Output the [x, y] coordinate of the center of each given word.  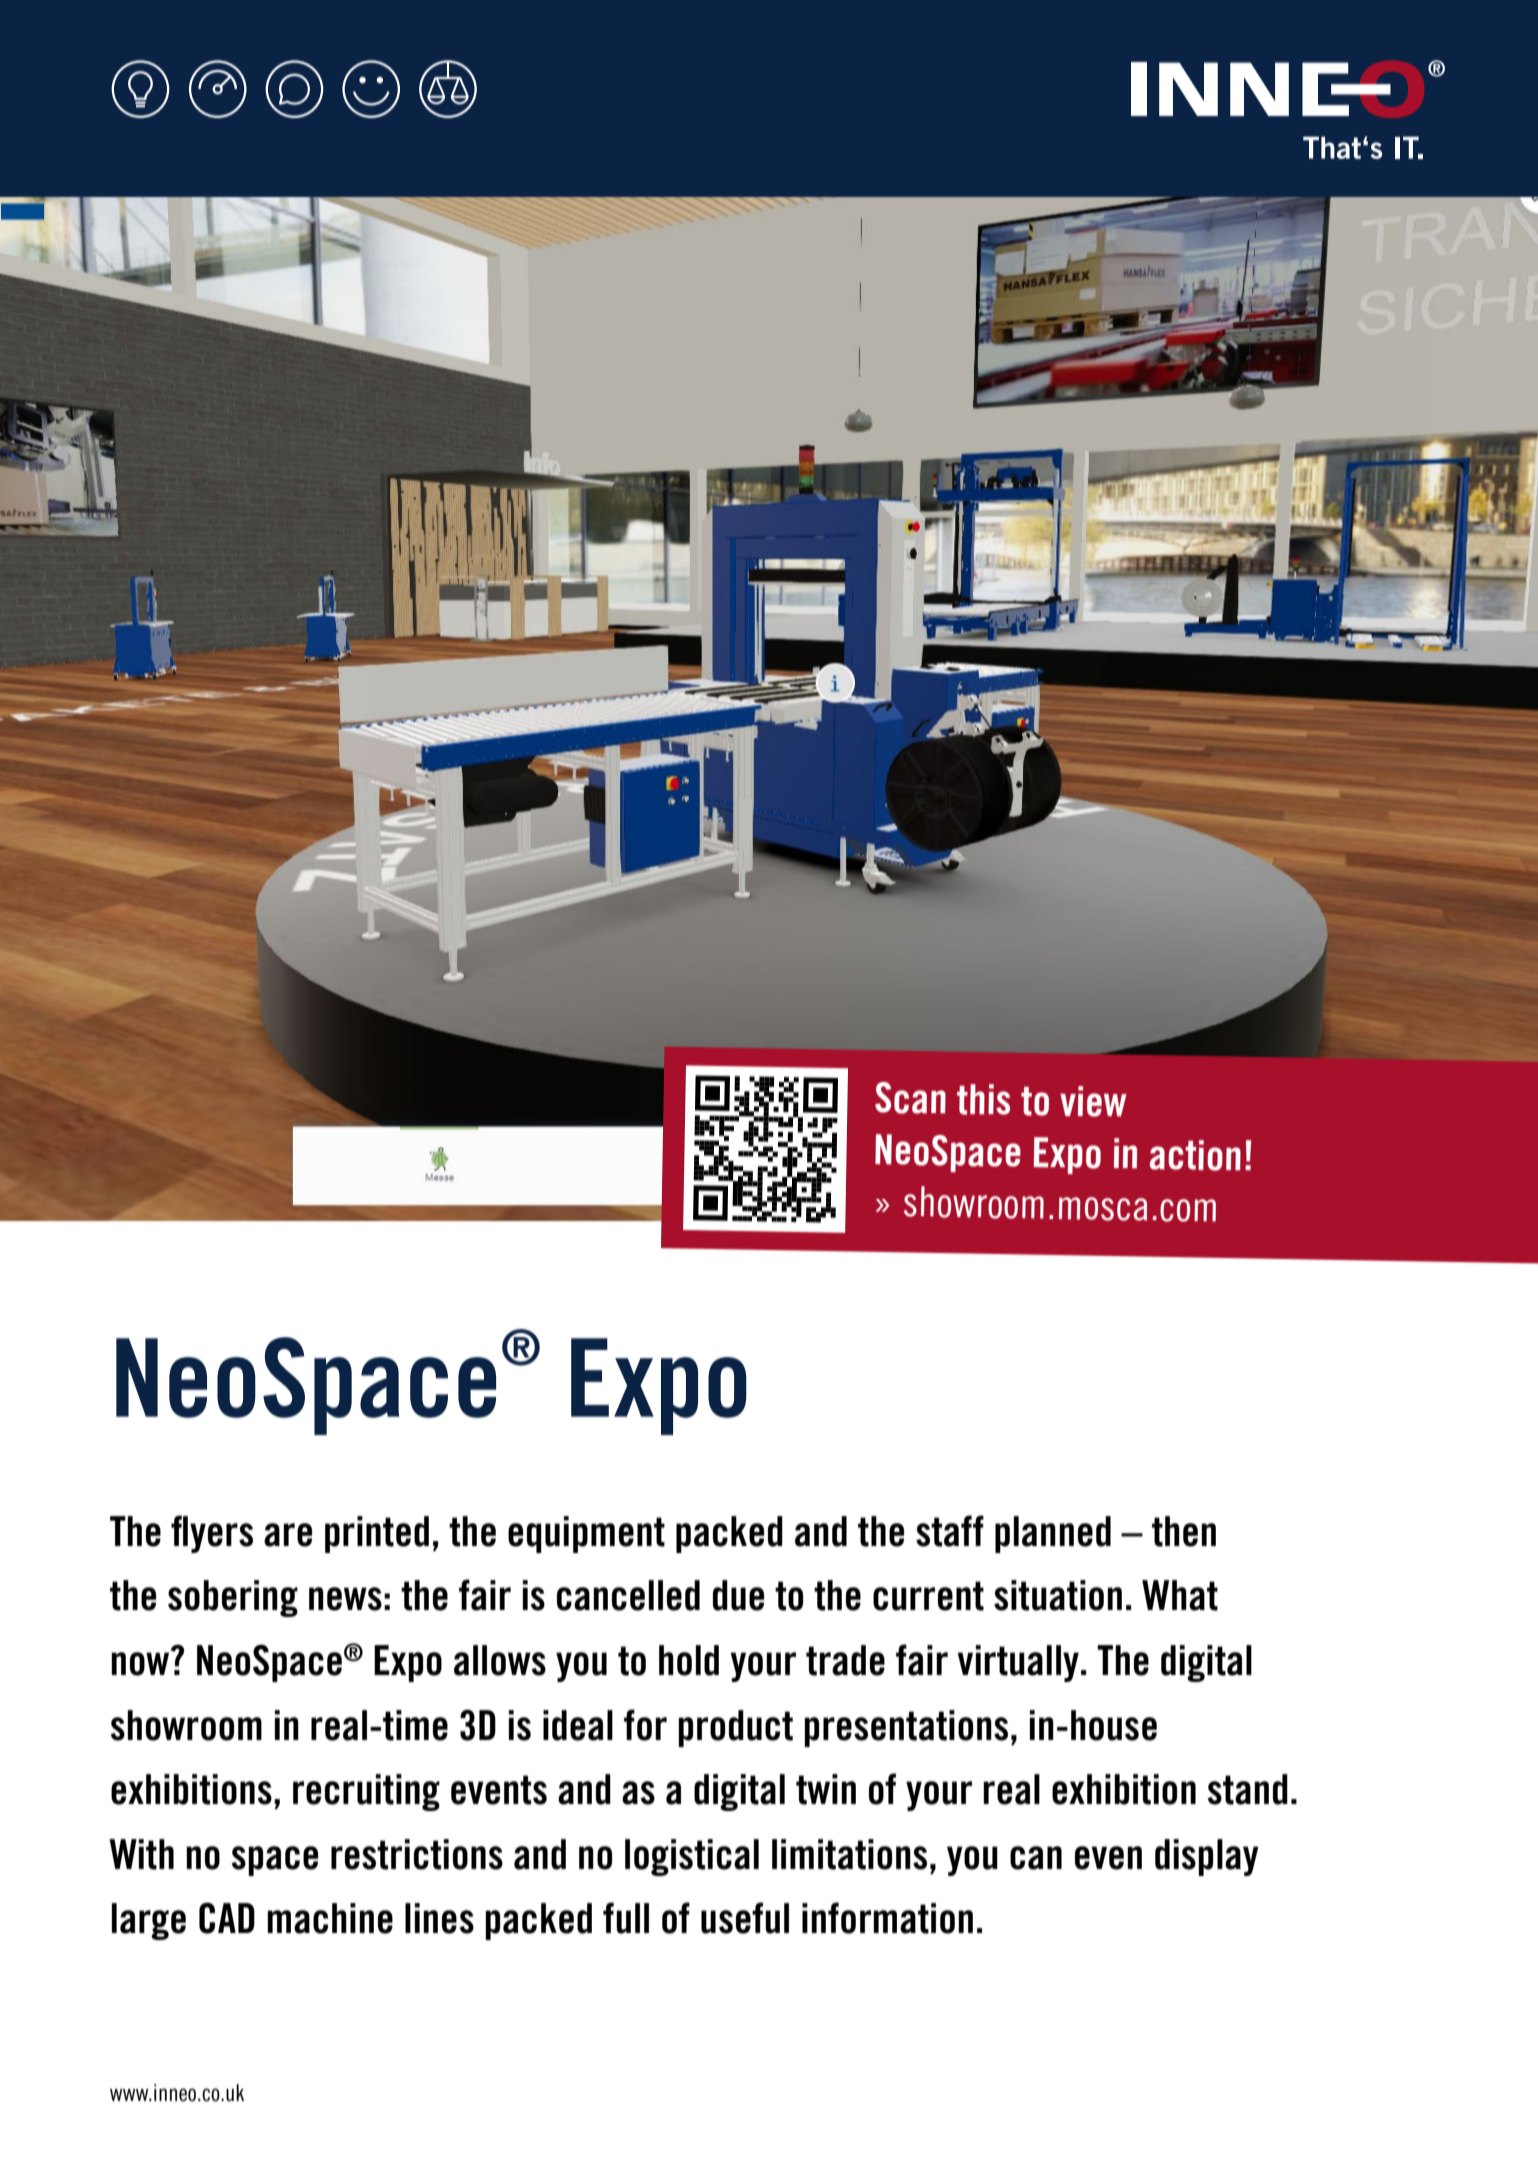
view [1093, 1101]
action [1195, 1155]
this [983, 1099]
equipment [586, 1534]
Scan [910, 1098]
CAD [227, 1918]
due [738, 1595]
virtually [1018, 1663]
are [288, 1535]
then [1184, 1531]
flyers [212, 1534]
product [735, 1728]
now [141, 1663]
